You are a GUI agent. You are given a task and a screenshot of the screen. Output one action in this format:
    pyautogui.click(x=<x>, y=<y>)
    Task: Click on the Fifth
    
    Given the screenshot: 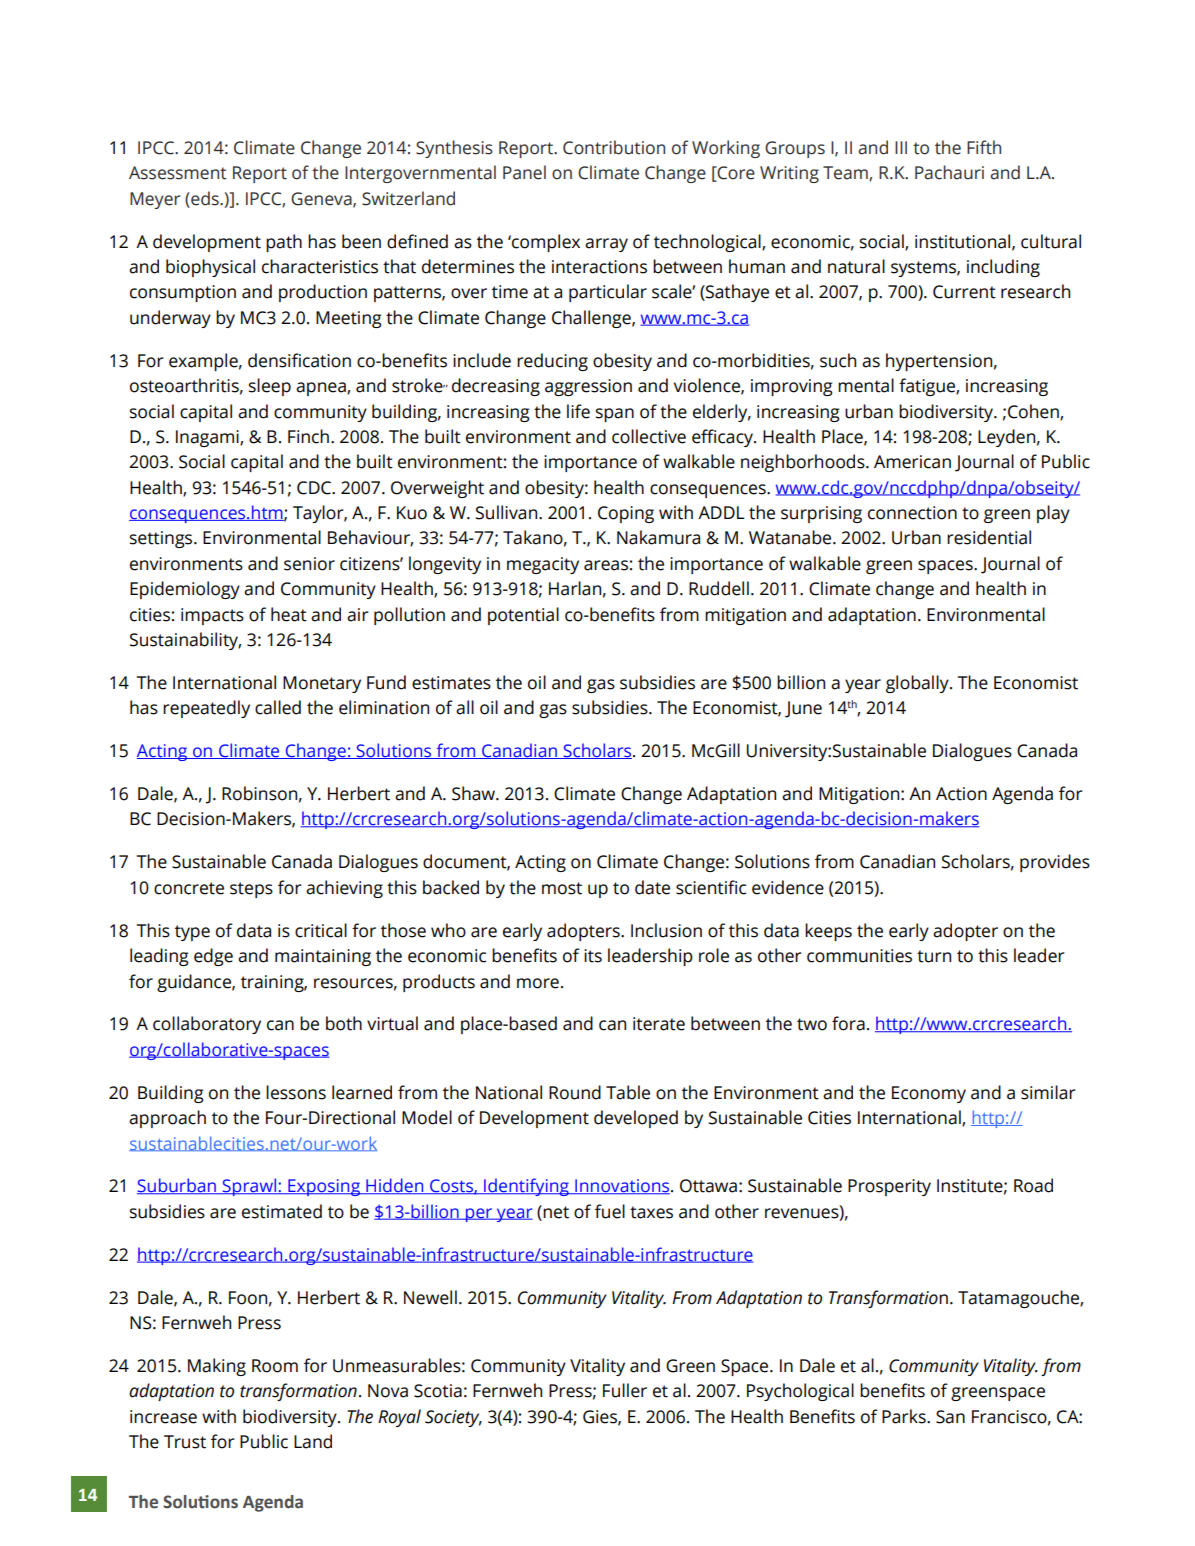 What is the action you would take?
    pyautogui.click(x=984, y=147)
